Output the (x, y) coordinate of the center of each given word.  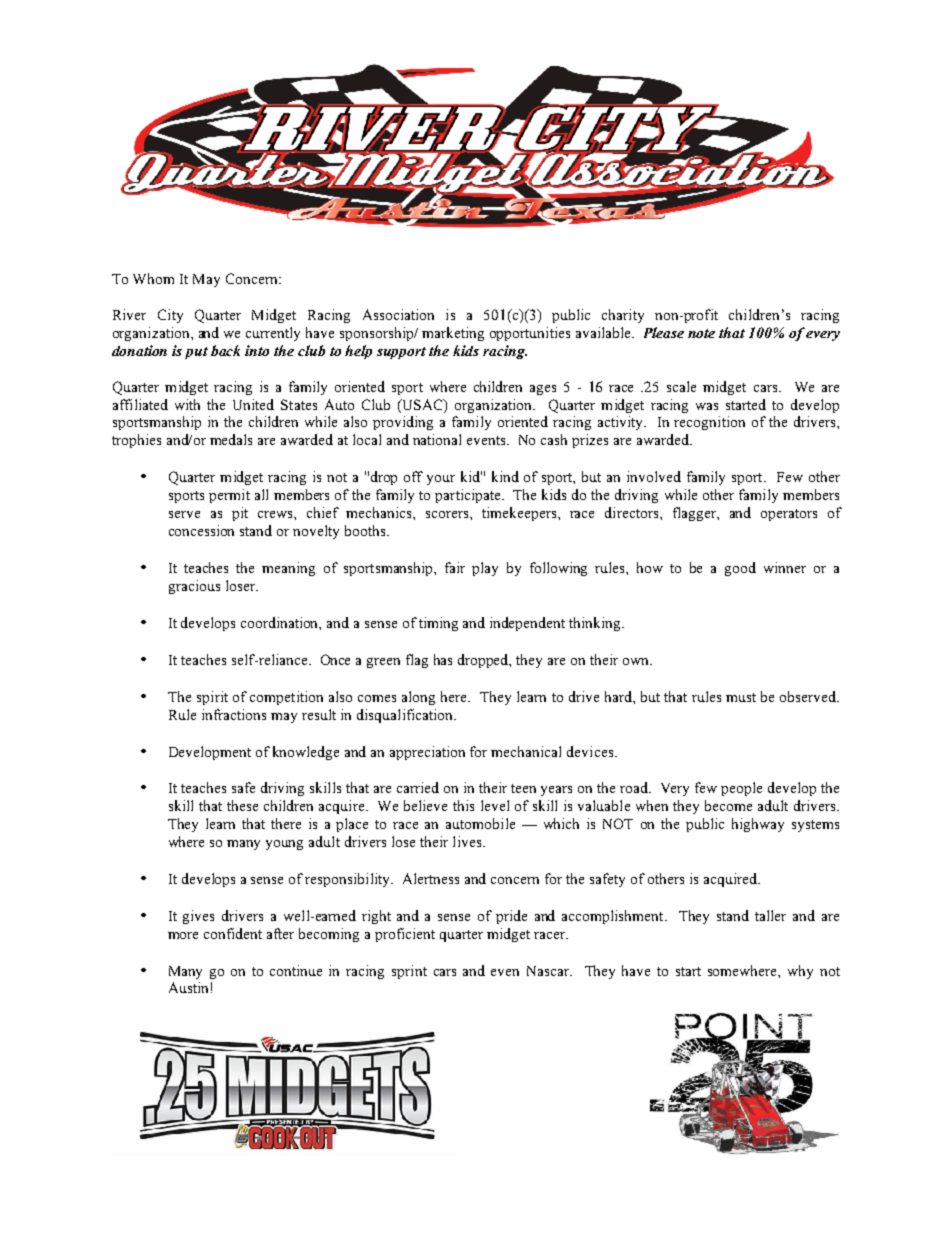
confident (233, 933)
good (740, 569)
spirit (212, 698)
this (463, 805)
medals (231, 439)
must (741, 697)
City (170, 316)
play (485, 569)
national (437, 439)
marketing (453, 334)
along (418, 698)
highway (758, 825)
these (242, 805)
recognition (709, 423)
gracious (194, 587)
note (701, 333)
